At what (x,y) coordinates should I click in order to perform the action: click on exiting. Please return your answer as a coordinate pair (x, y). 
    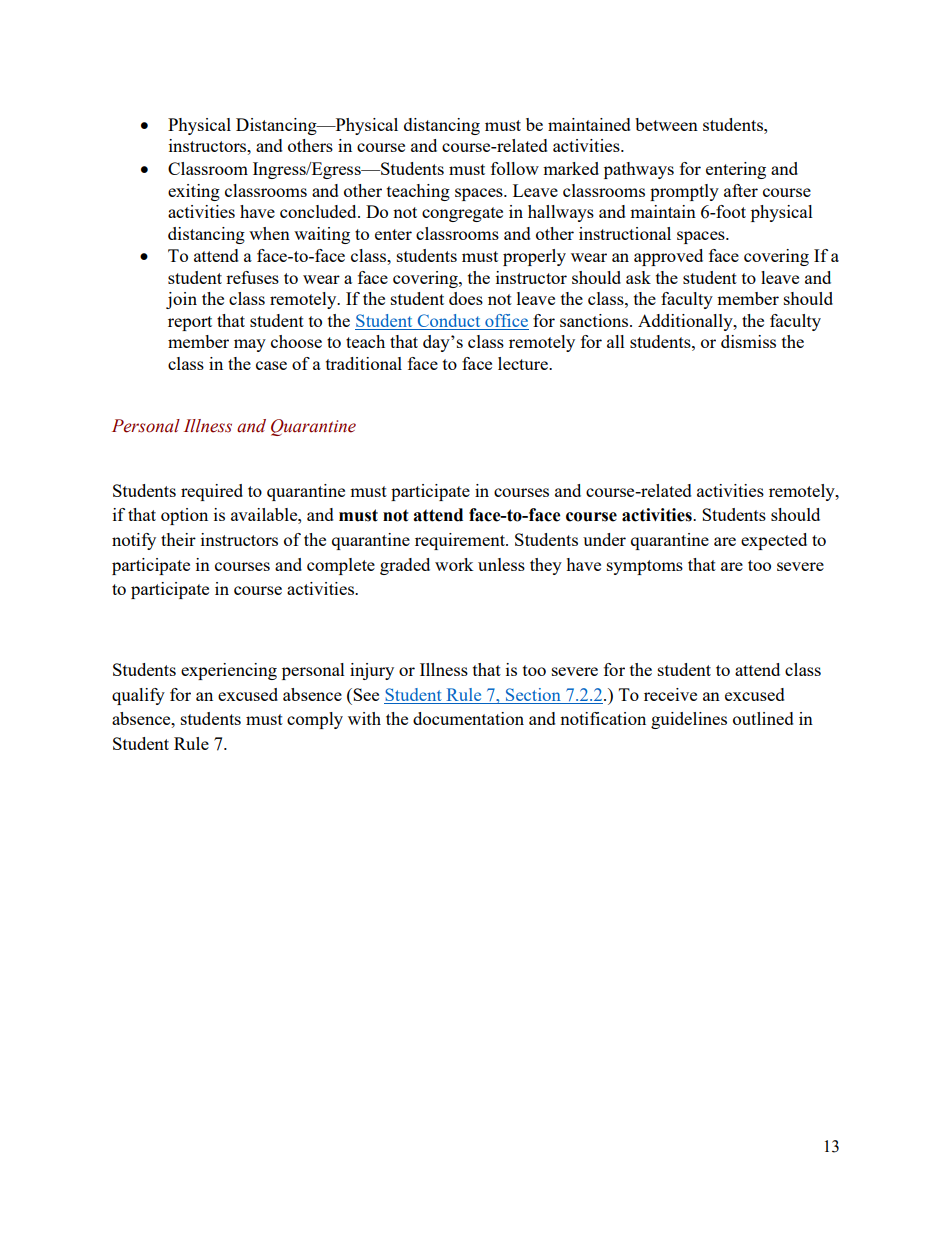
    Looking at the image, I should click on (194, 192).
